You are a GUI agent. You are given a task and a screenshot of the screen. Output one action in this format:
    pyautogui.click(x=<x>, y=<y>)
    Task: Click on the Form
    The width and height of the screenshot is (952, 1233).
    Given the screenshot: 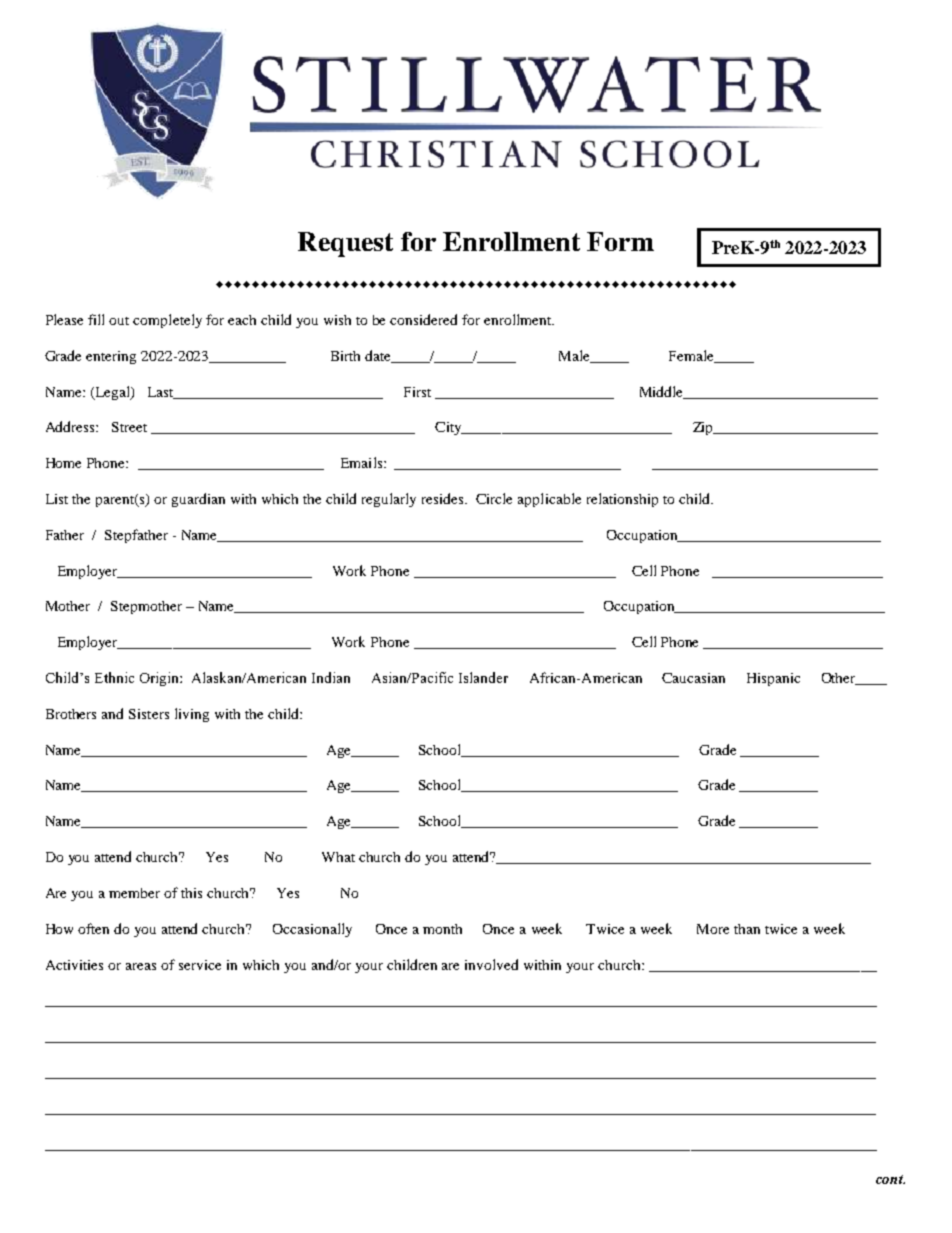 What is the action you would take?
    pyautogui.click(x=620, y=241)
